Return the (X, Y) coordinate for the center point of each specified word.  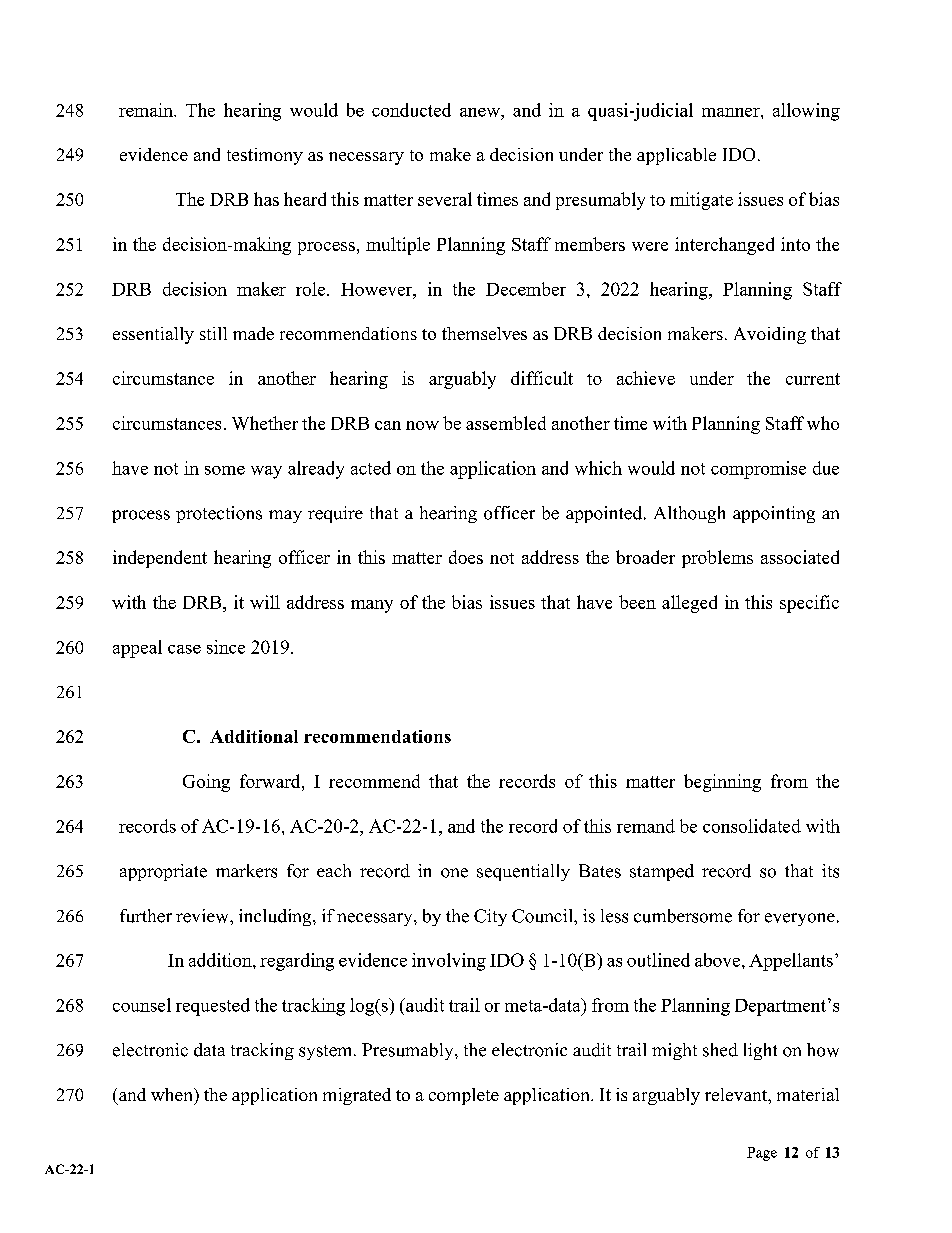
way (266, 472)
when (173, 1094)
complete (464, 1096)
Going (206, 783)
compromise (758, 470)
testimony (265, 156)
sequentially (523, 872)
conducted (411, 110)
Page (762, 1154)
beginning (722, 783)
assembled (506, 423)
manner (732, 112)
